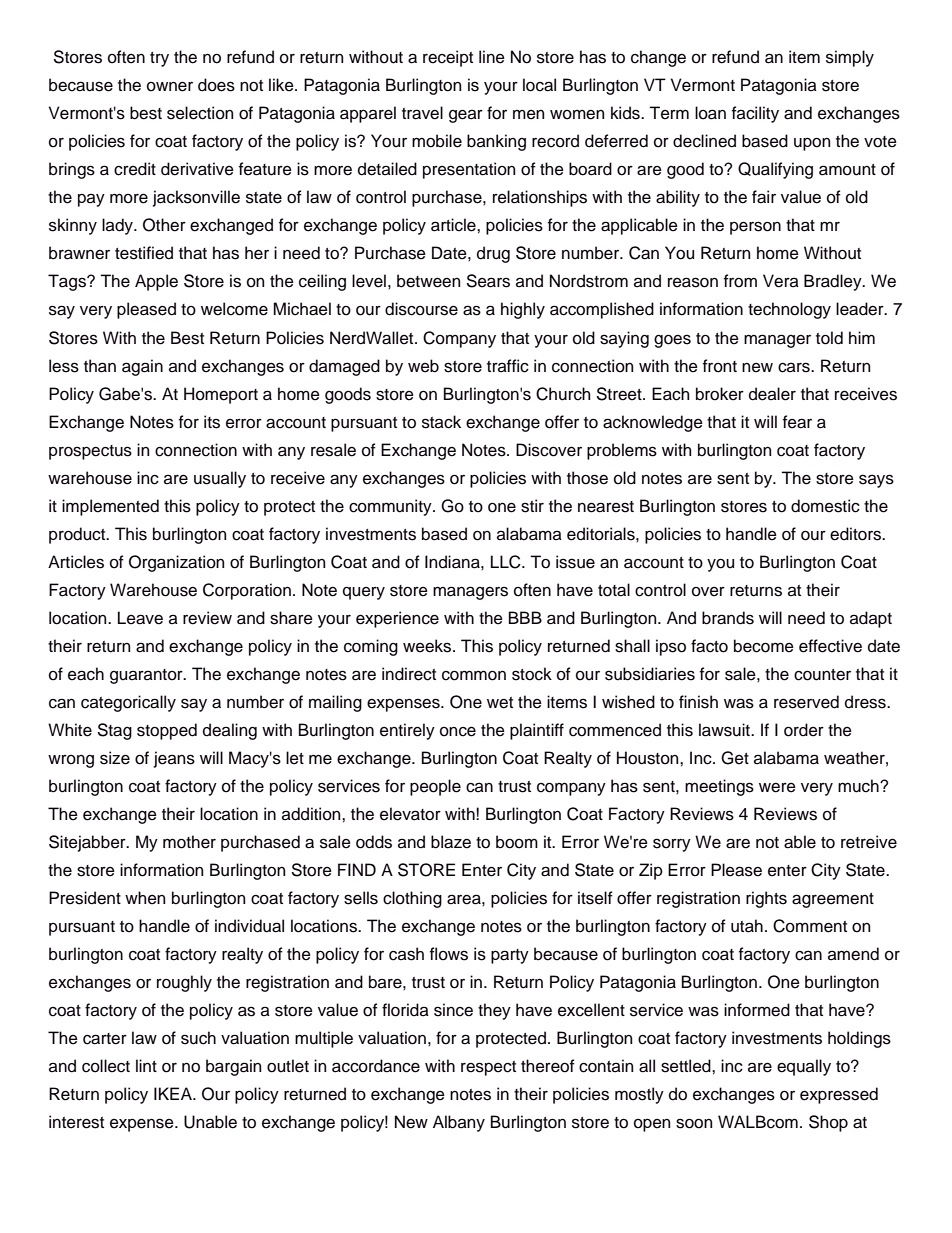 This page has height=1233, width=952. Describe the element at coordinates (458, 731) in the page. I see `once` at that location.
